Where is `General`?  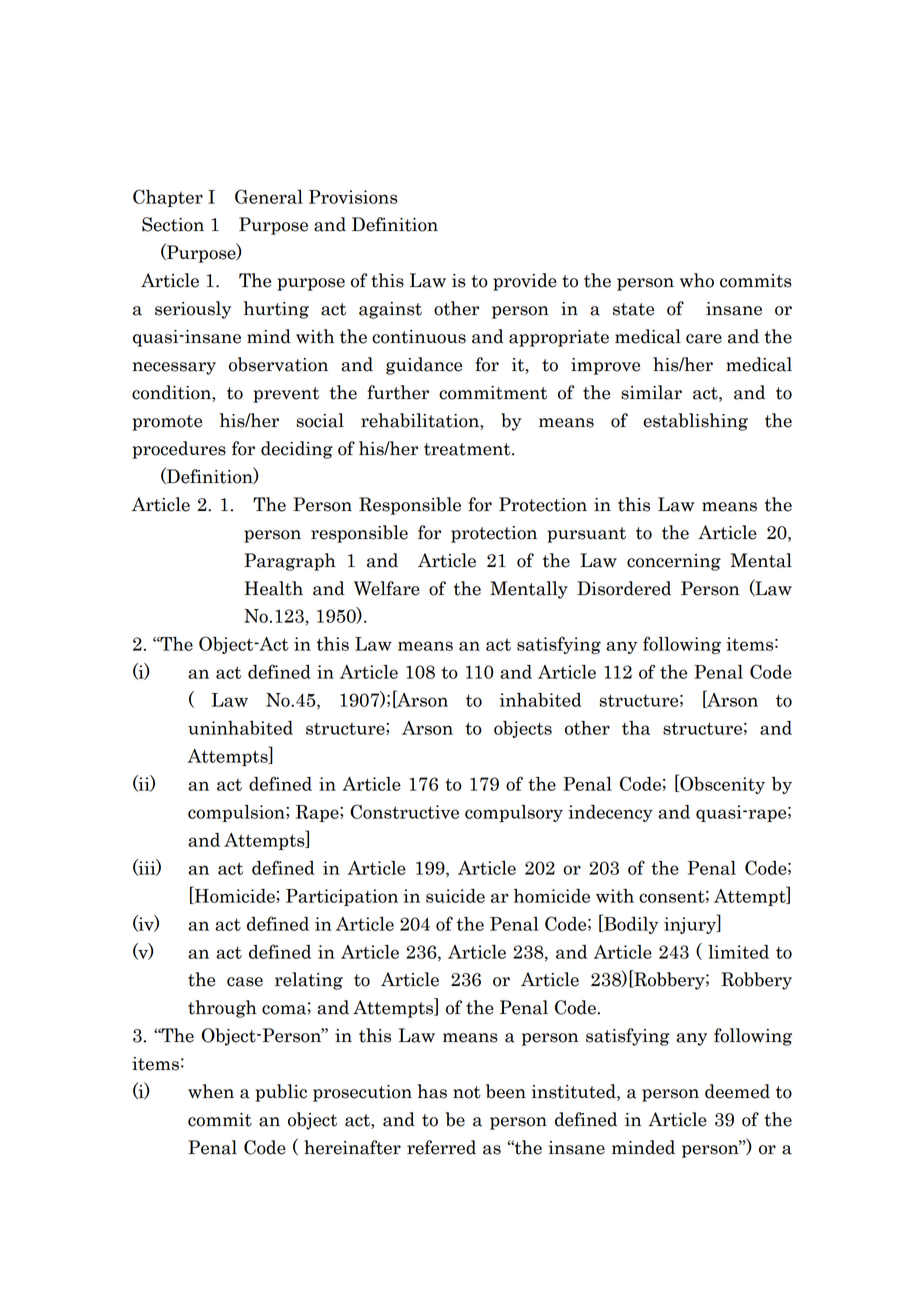
General is located at coordinates (269, 196).
